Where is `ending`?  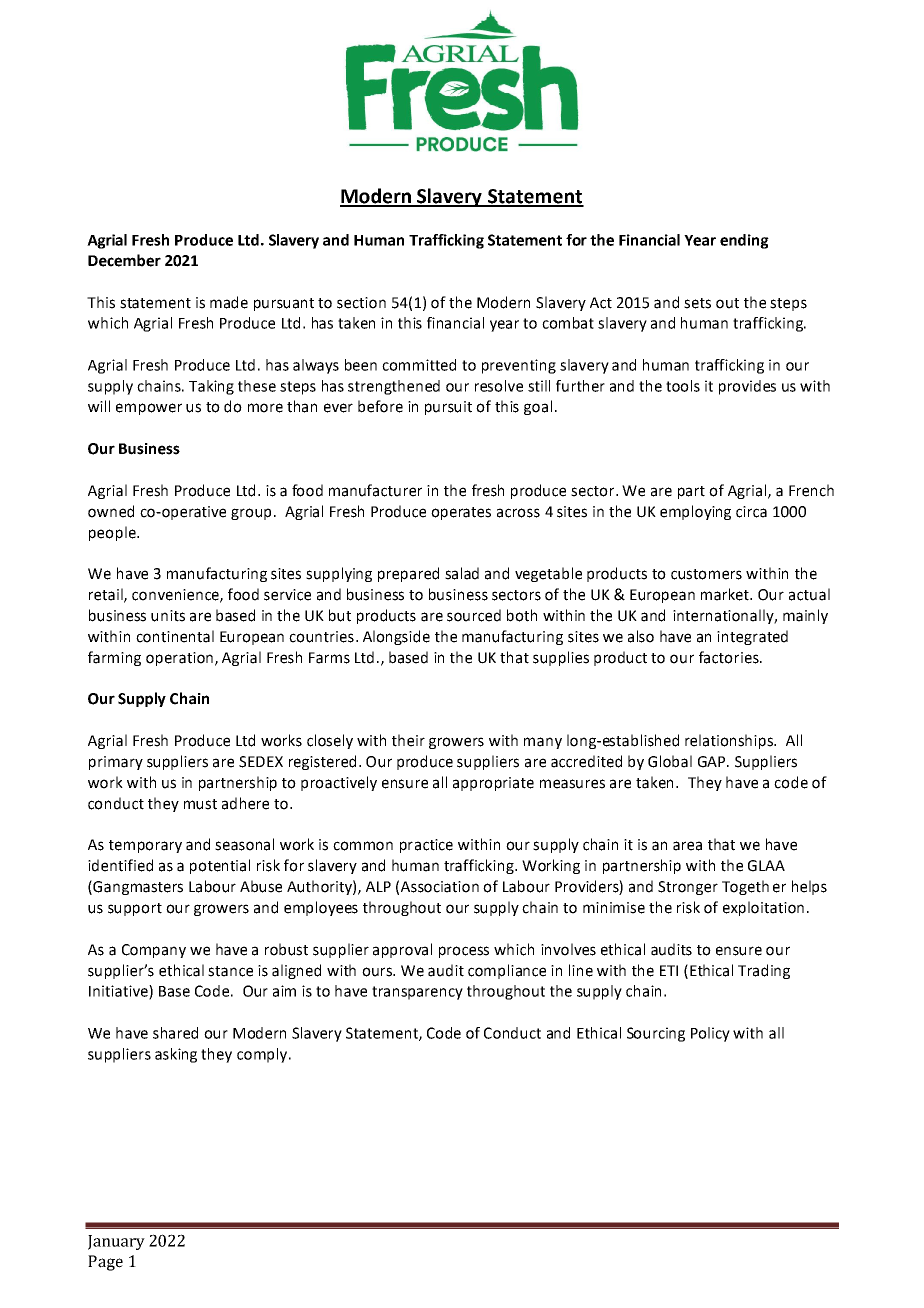 ending is located at coordinates (744, 241).
